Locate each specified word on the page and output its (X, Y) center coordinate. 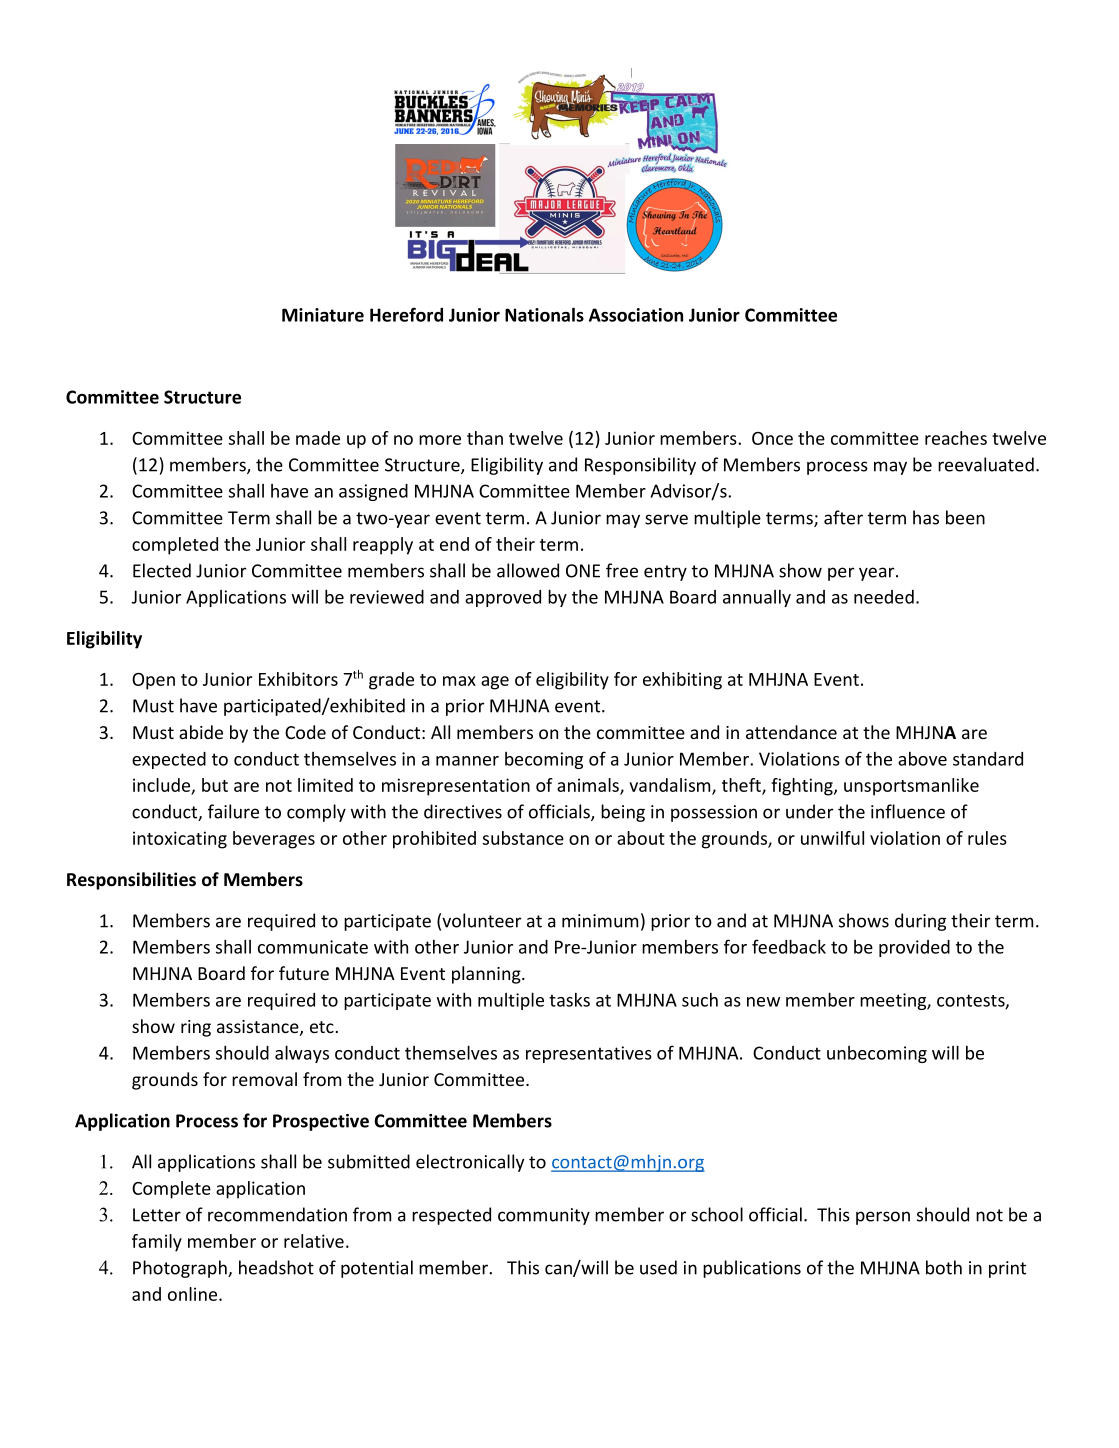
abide (201, 732)
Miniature (323, 315)
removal (264, 1079)
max (459, 681)
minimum (600, 921)
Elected (162, 570)
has (926, 517)
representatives (589, 1054)
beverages (274, 840)
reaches (956, 438)
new (763, 1002)
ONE (583, 571)
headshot (276, 1267)
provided (914, 948)
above (922, 759)
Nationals (544, 314)
